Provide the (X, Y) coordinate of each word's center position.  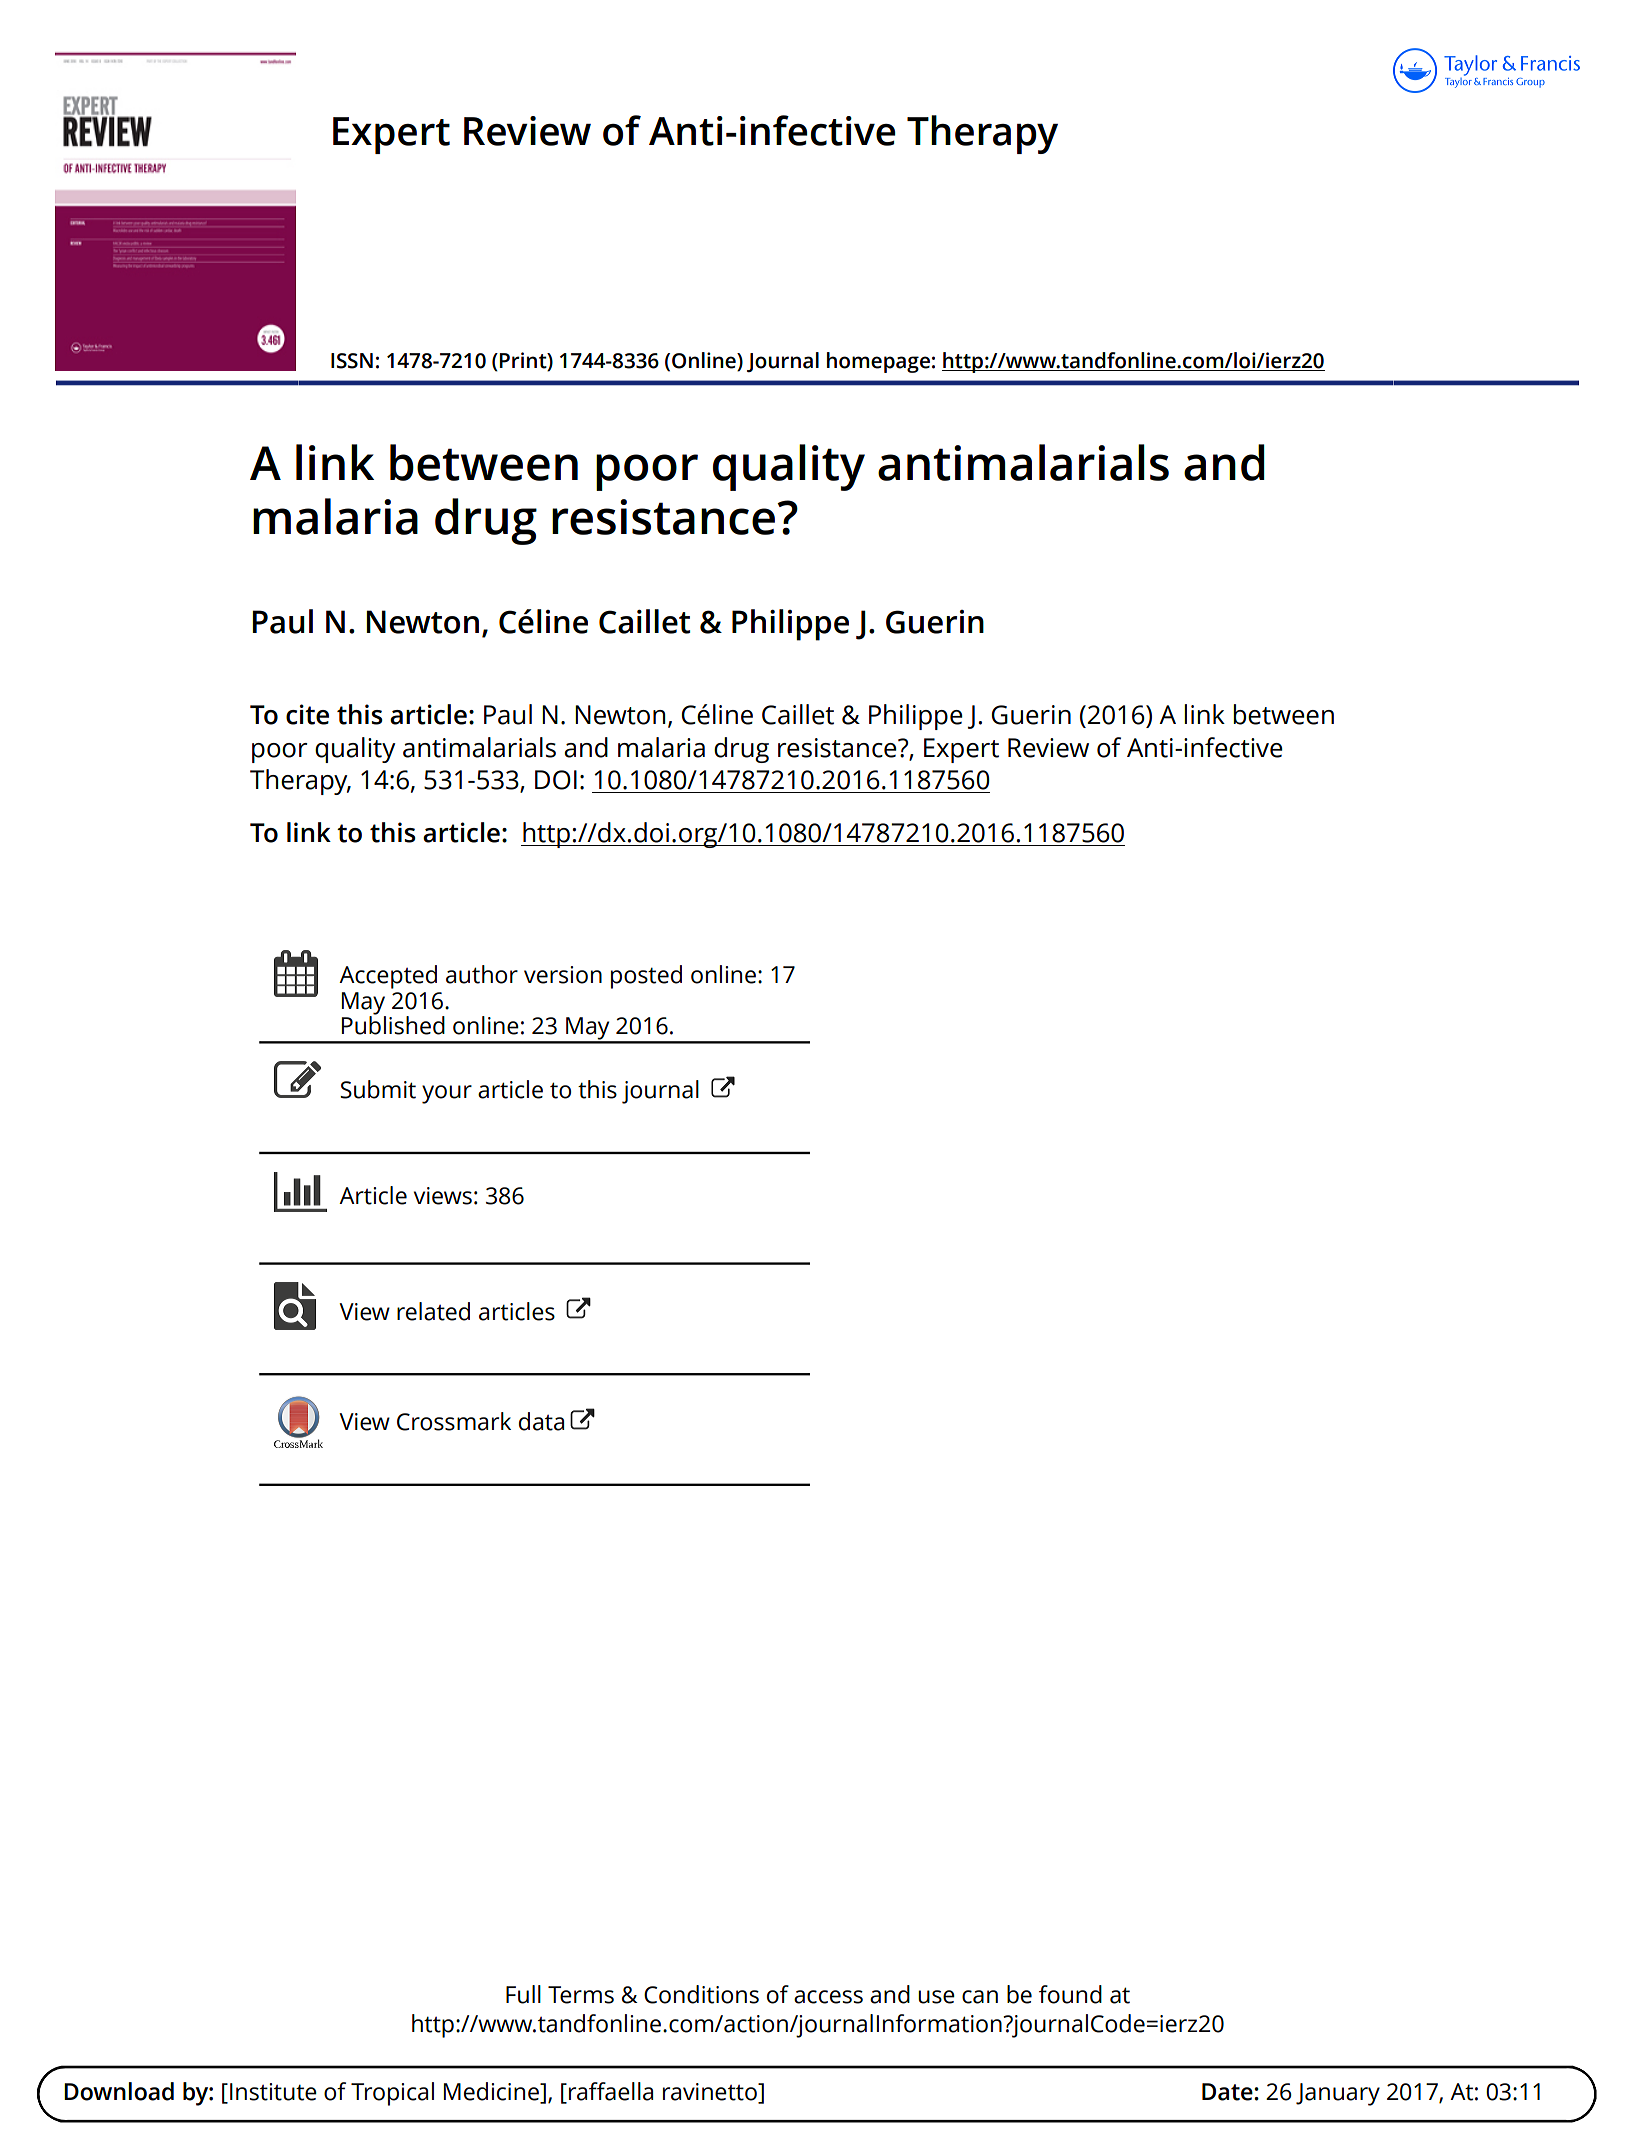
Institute (273, 2092)
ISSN (352, 361)
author (482, 974)
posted (646, 977)
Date (1228, 2092)
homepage (878, 362)
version (563, 975)
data (541, 1421)
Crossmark (454, 1421)
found (1070, 1994)
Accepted (388, 977)
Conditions (701, 1994)
